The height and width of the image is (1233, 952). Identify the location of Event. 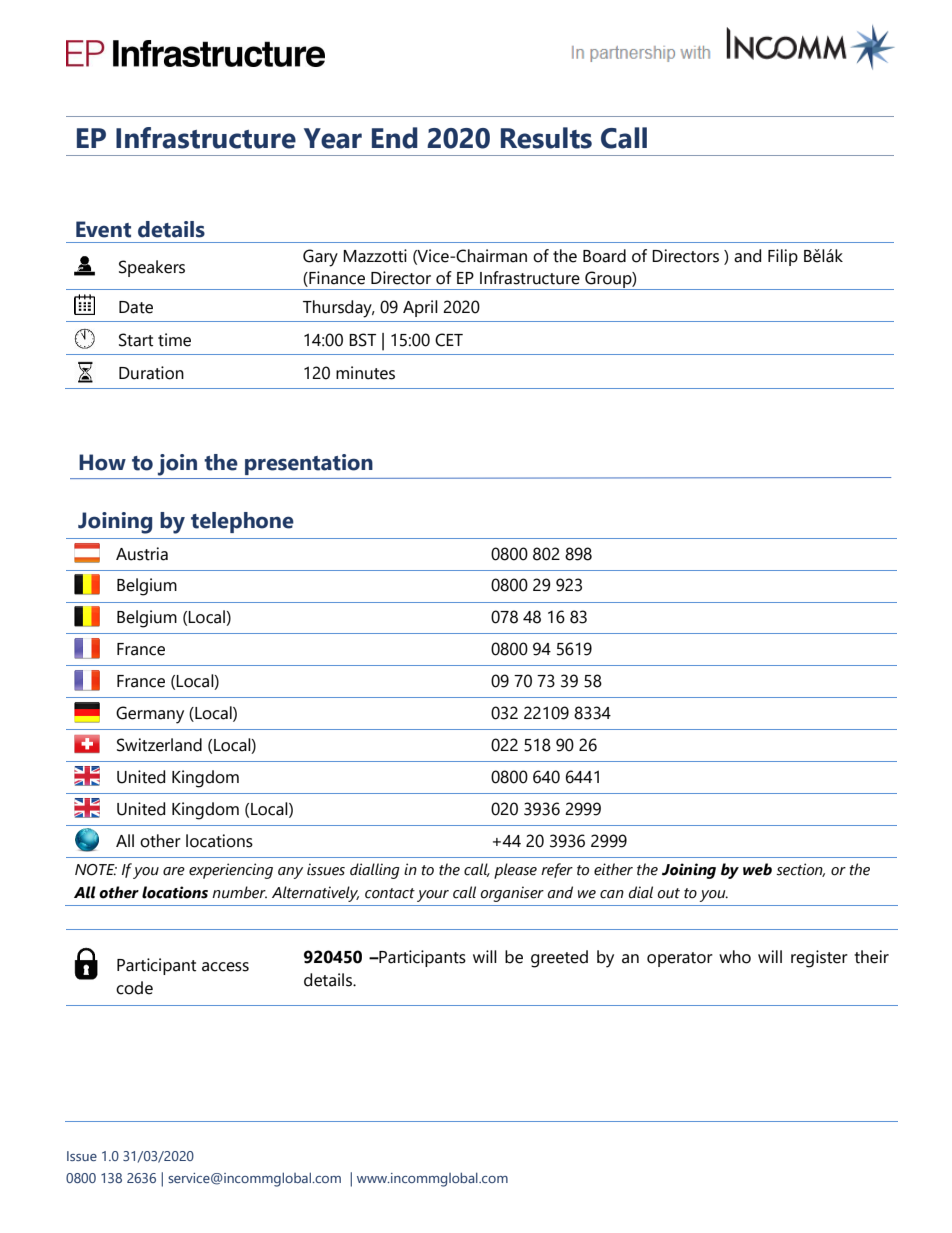
(103, 229).
